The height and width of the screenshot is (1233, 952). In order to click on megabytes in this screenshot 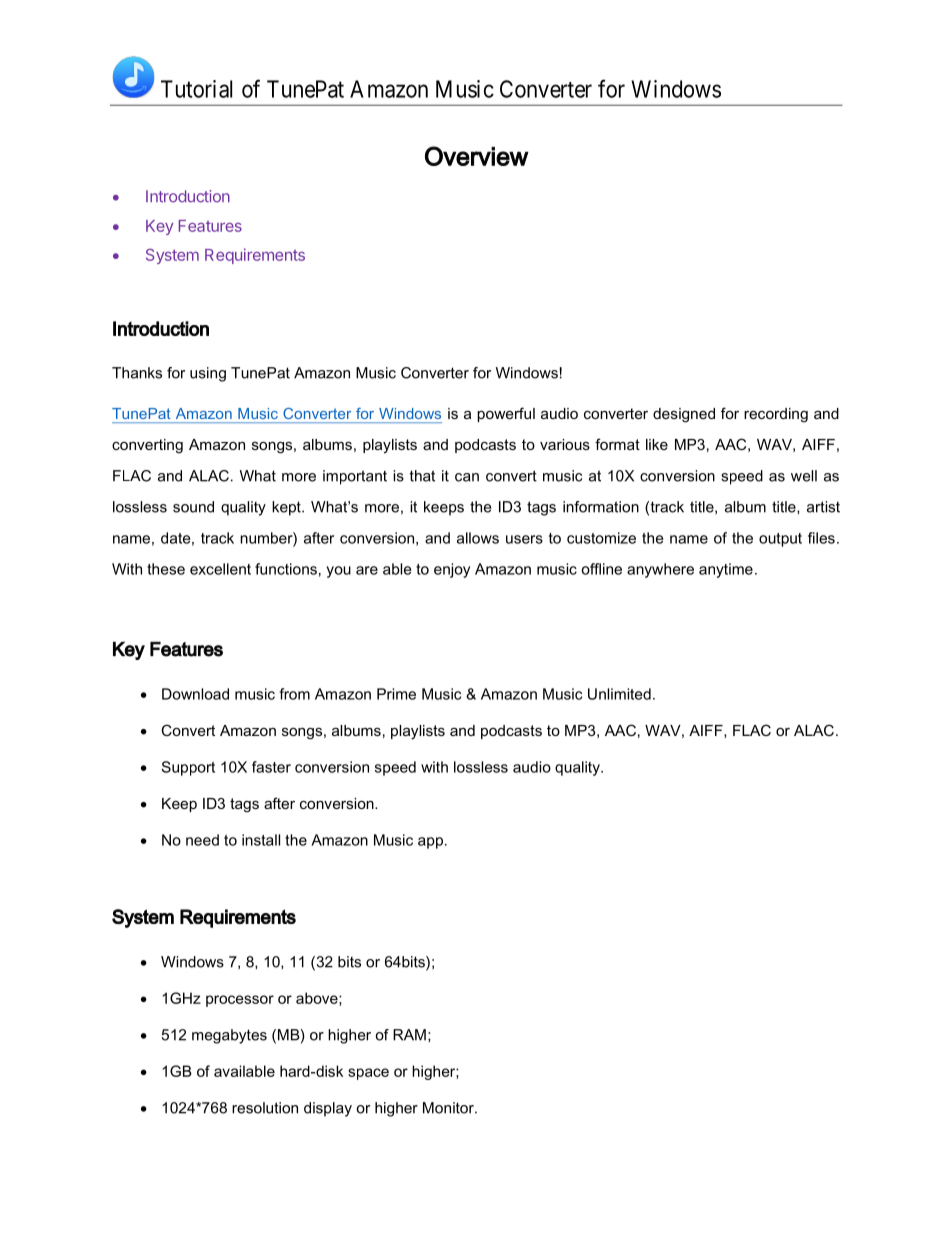, I will do `click(229, 1036)`.
